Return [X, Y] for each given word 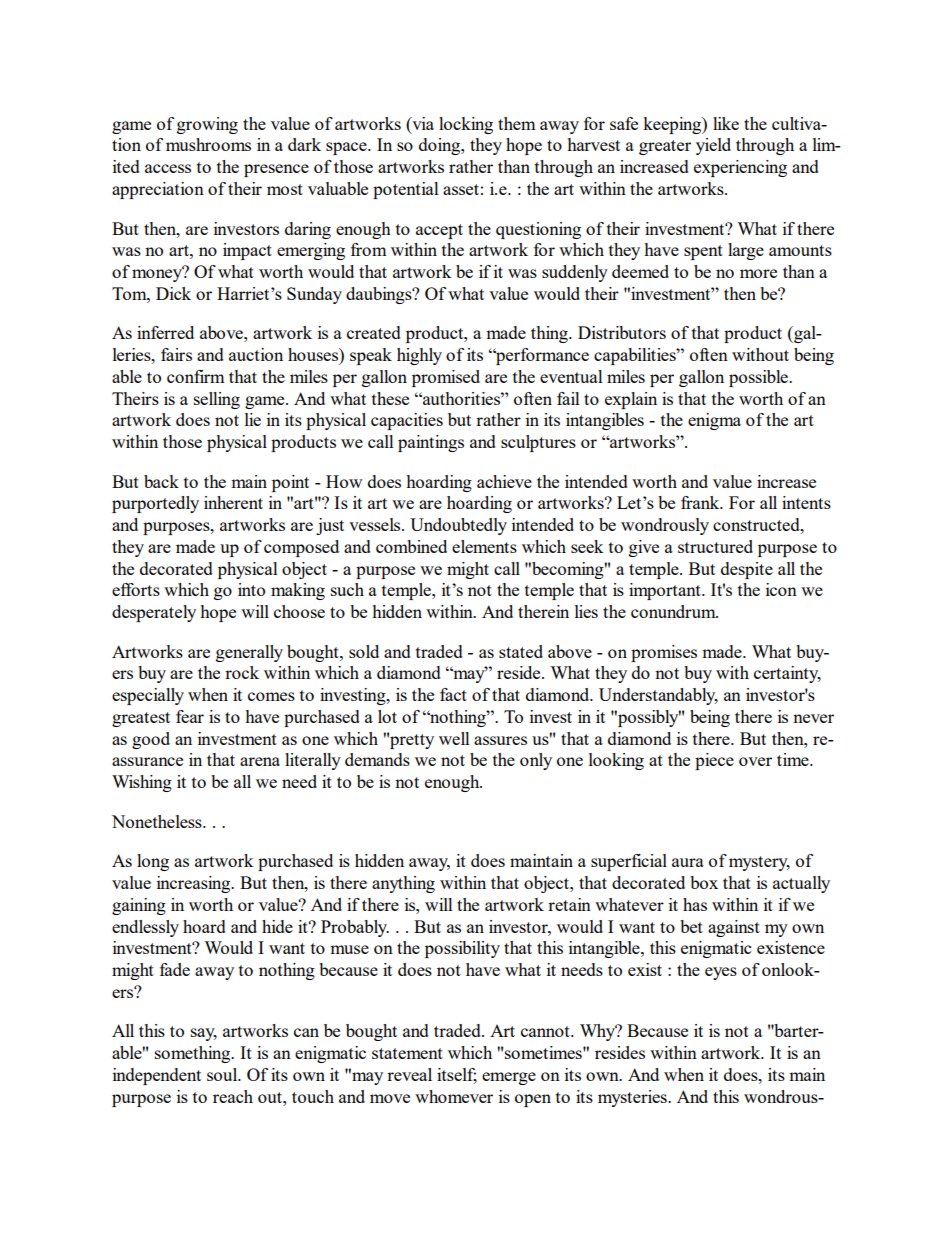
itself [457, 1076]
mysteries [633, 1098]
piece [714, 761]
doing [440, 146]
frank [701, 502]
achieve [504, 481]
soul [223, 1074]
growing [207, 125]
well [454, 738]
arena [260, 761]
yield [713, 146]
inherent [233, 502]
